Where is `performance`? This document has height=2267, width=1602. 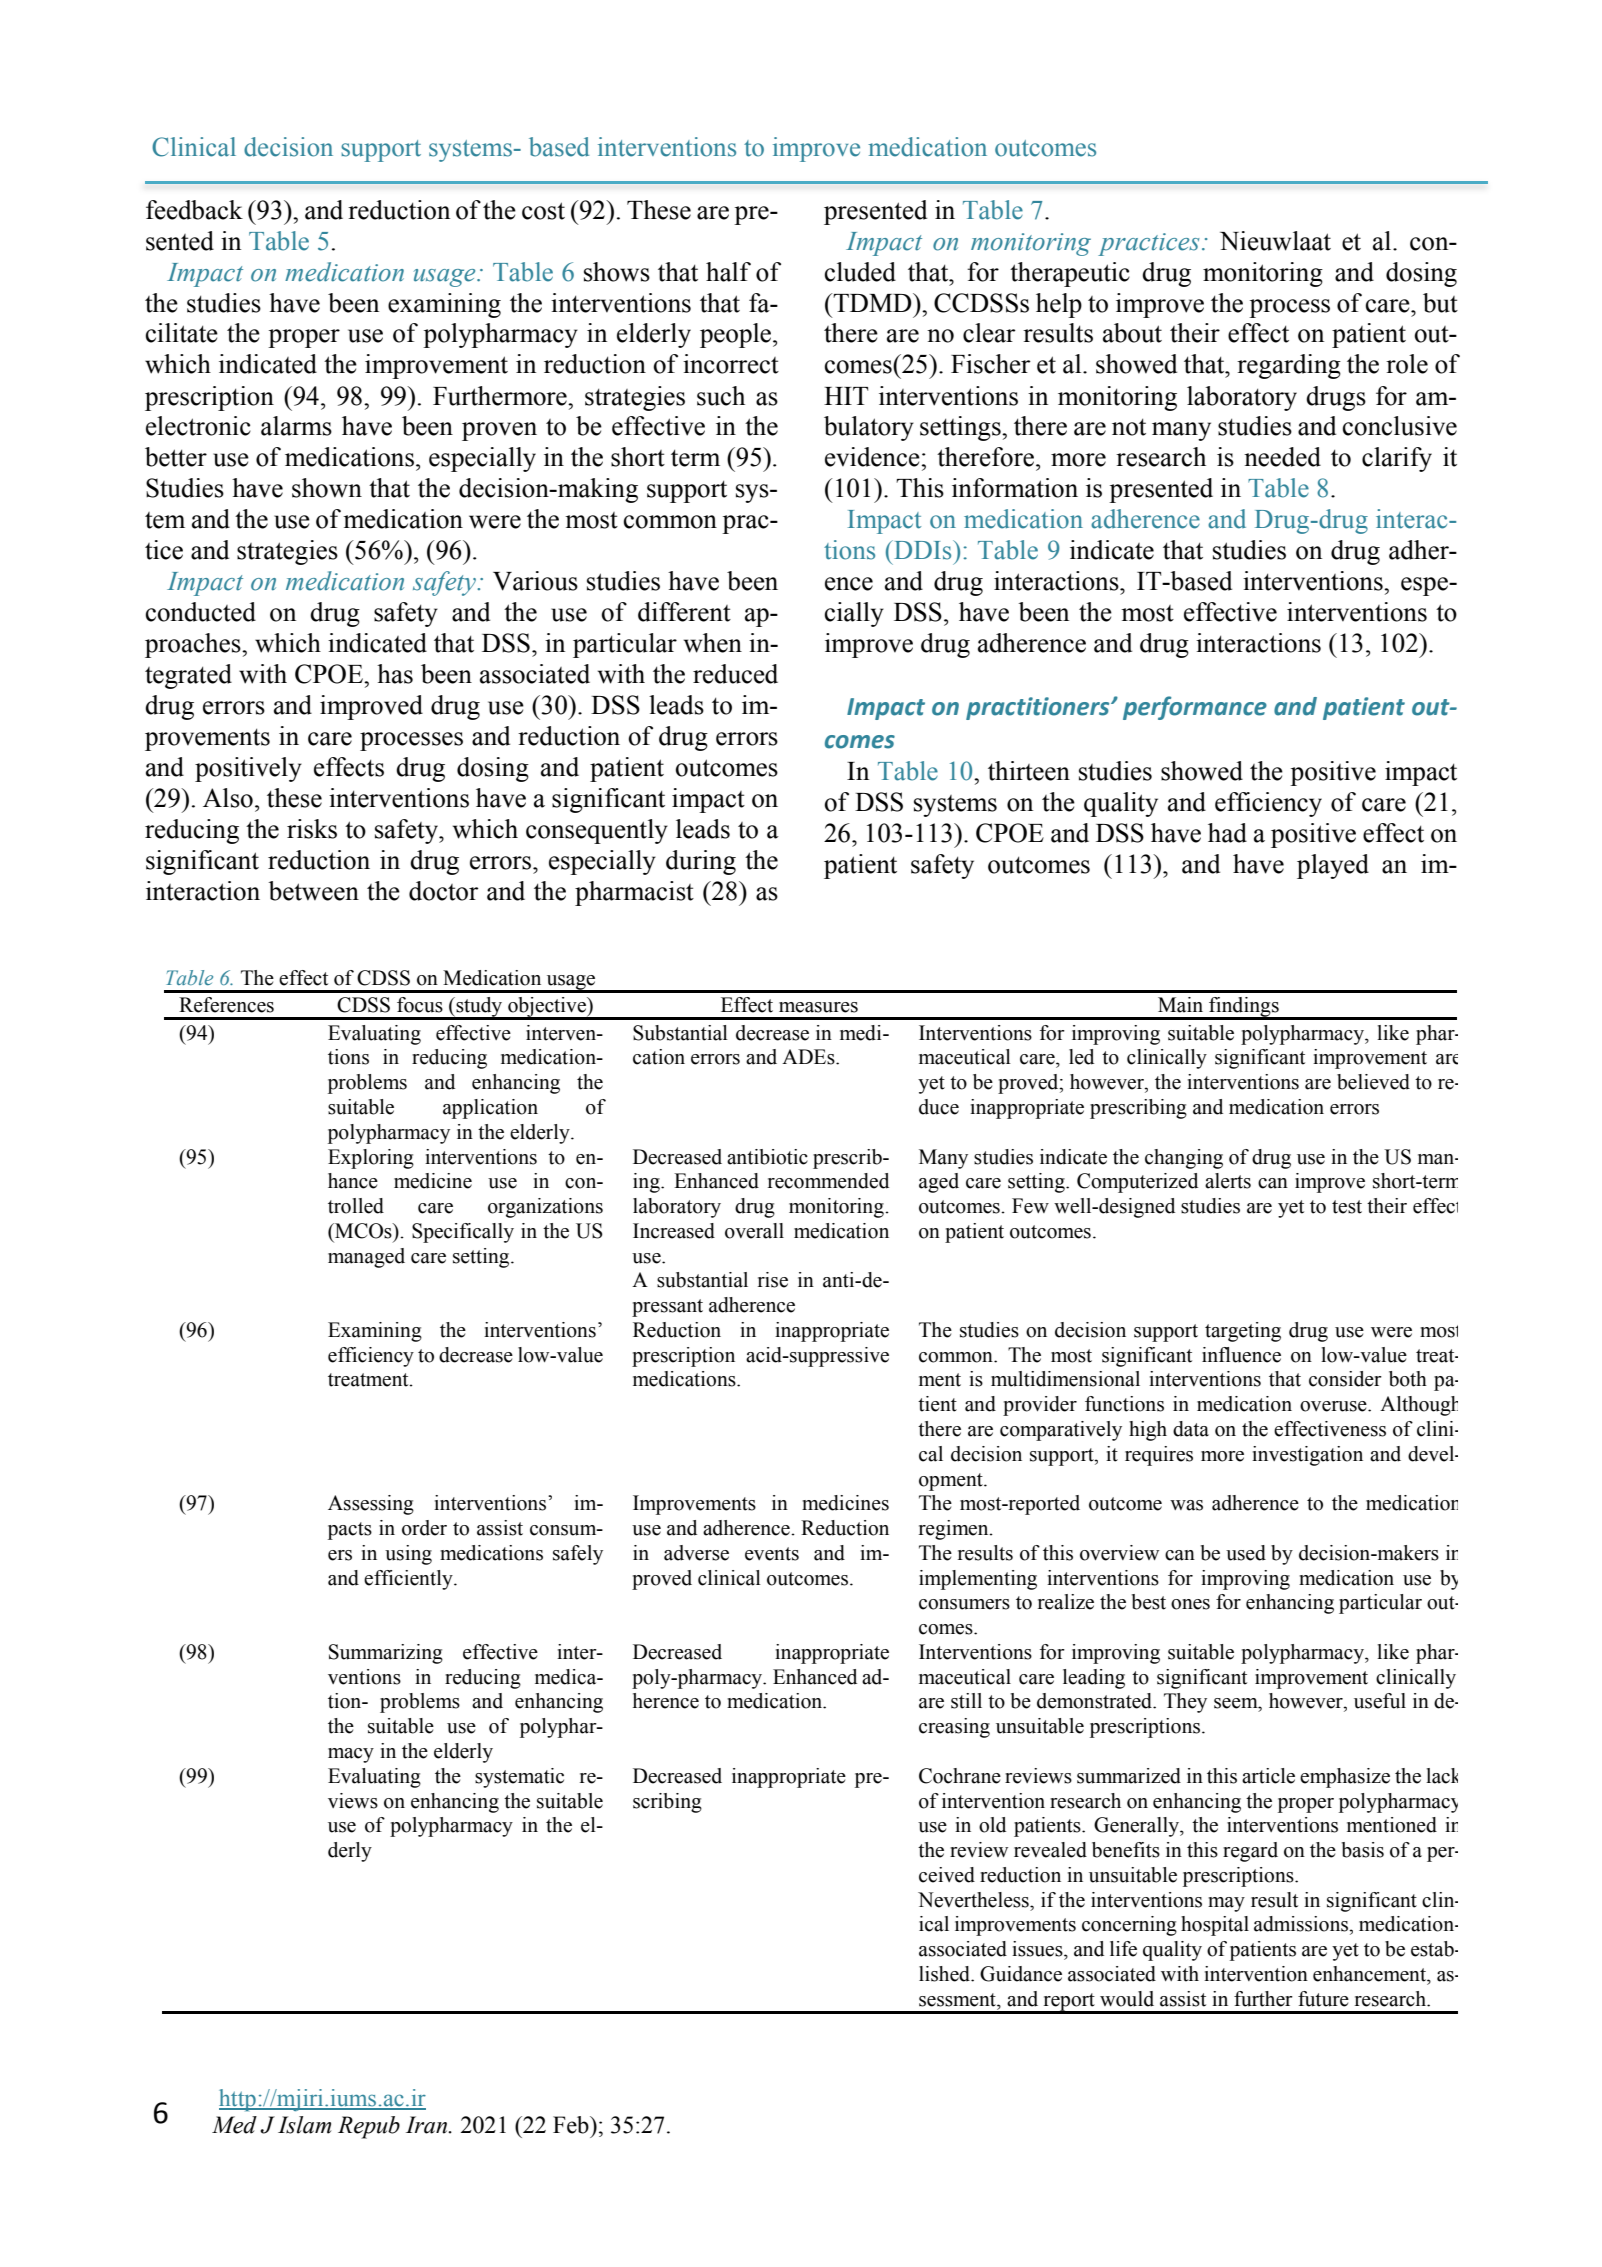 performance is located at coordinates (1195, 708).
